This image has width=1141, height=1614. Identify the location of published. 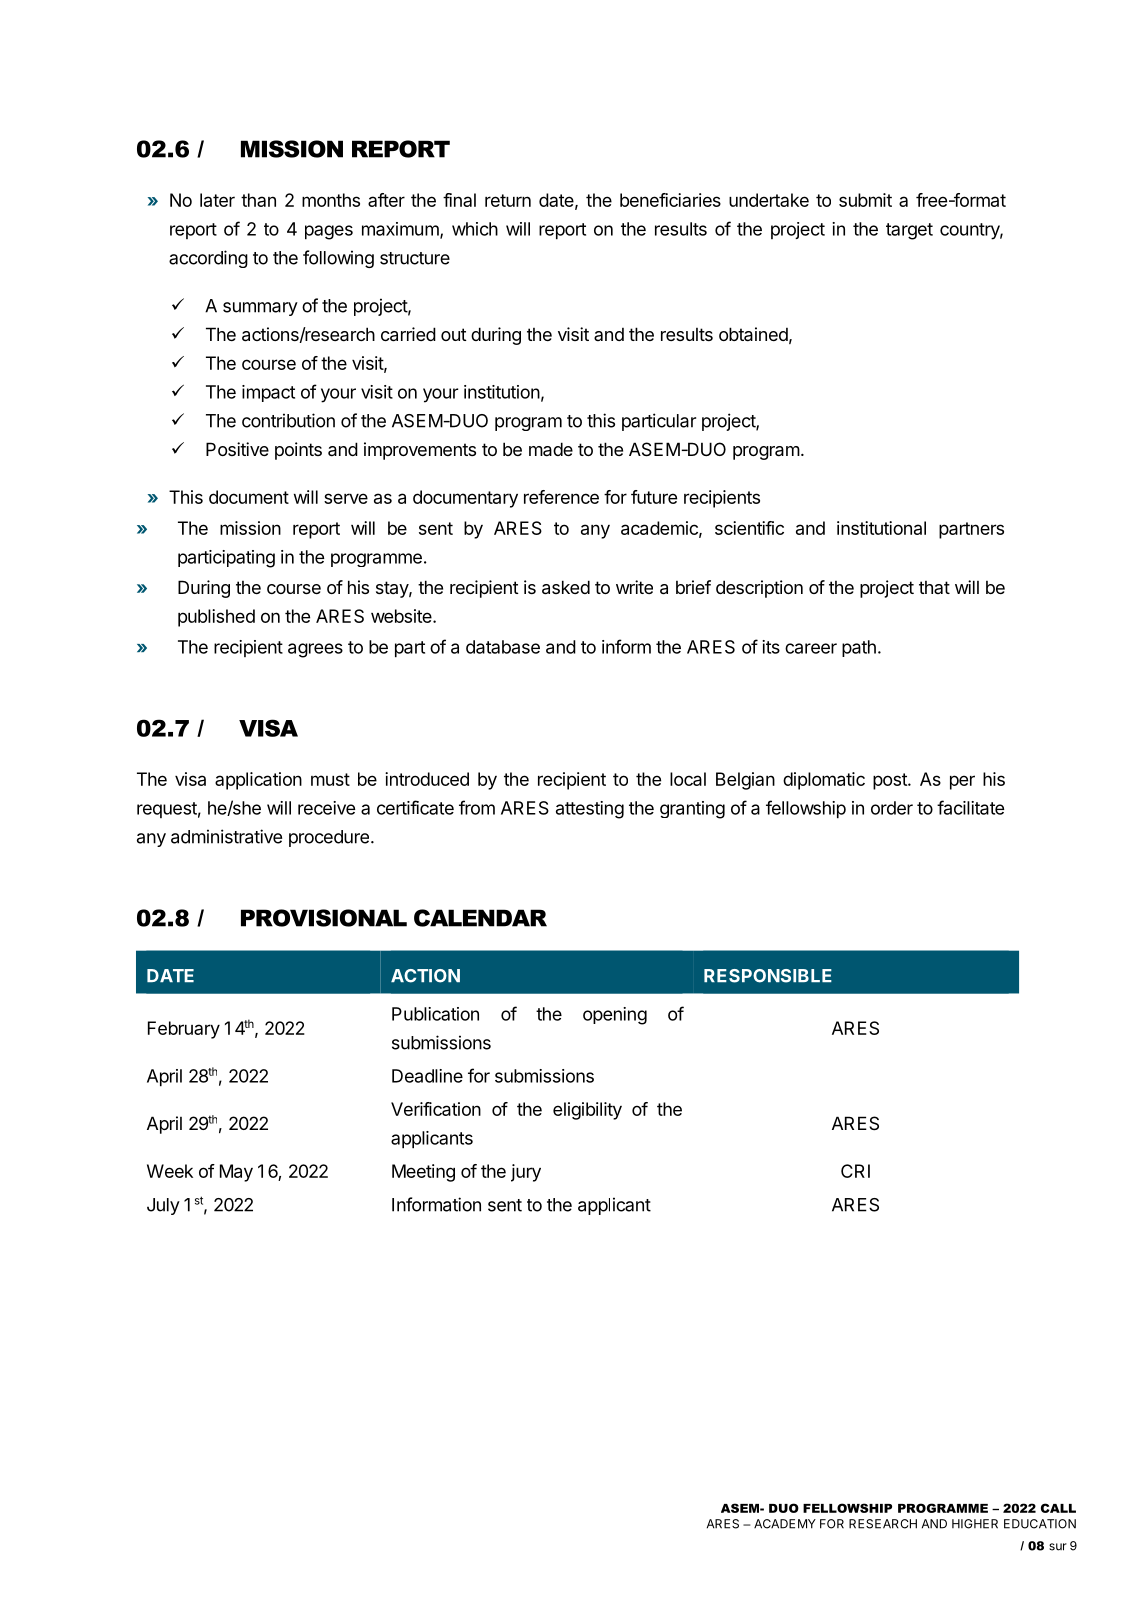
(216, 618).
